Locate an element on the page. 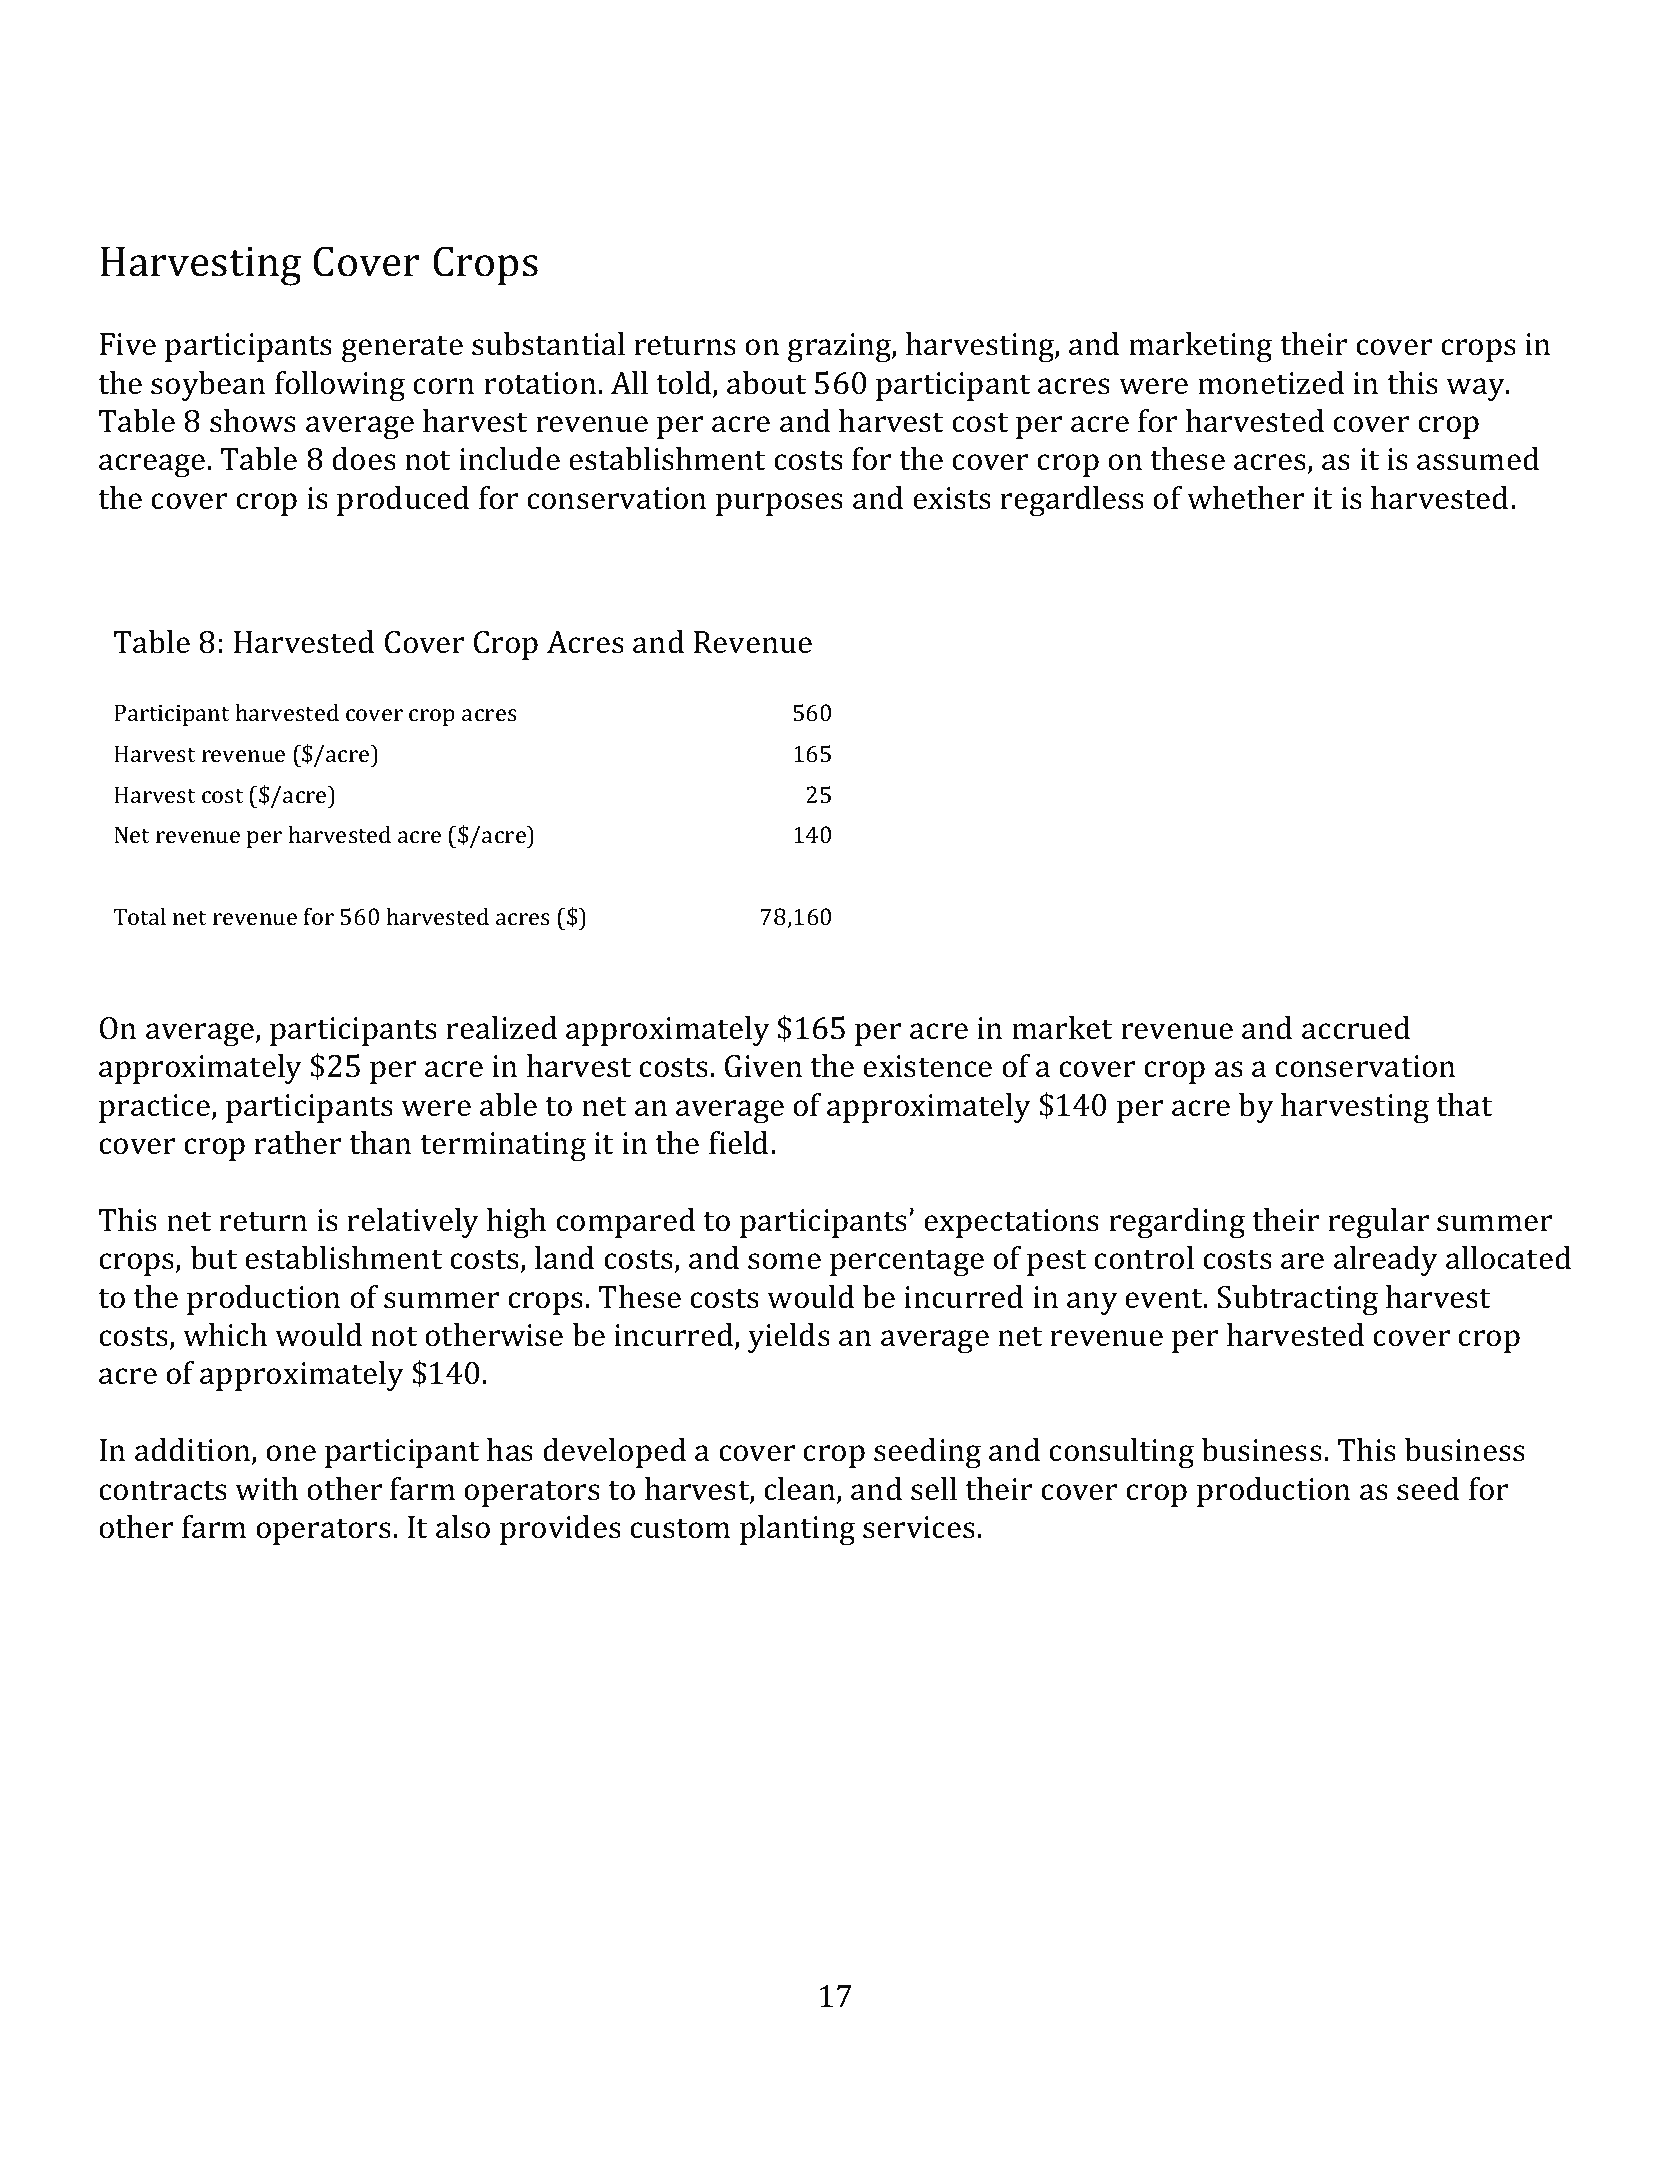  produced is located at coordinates (403, 501).
